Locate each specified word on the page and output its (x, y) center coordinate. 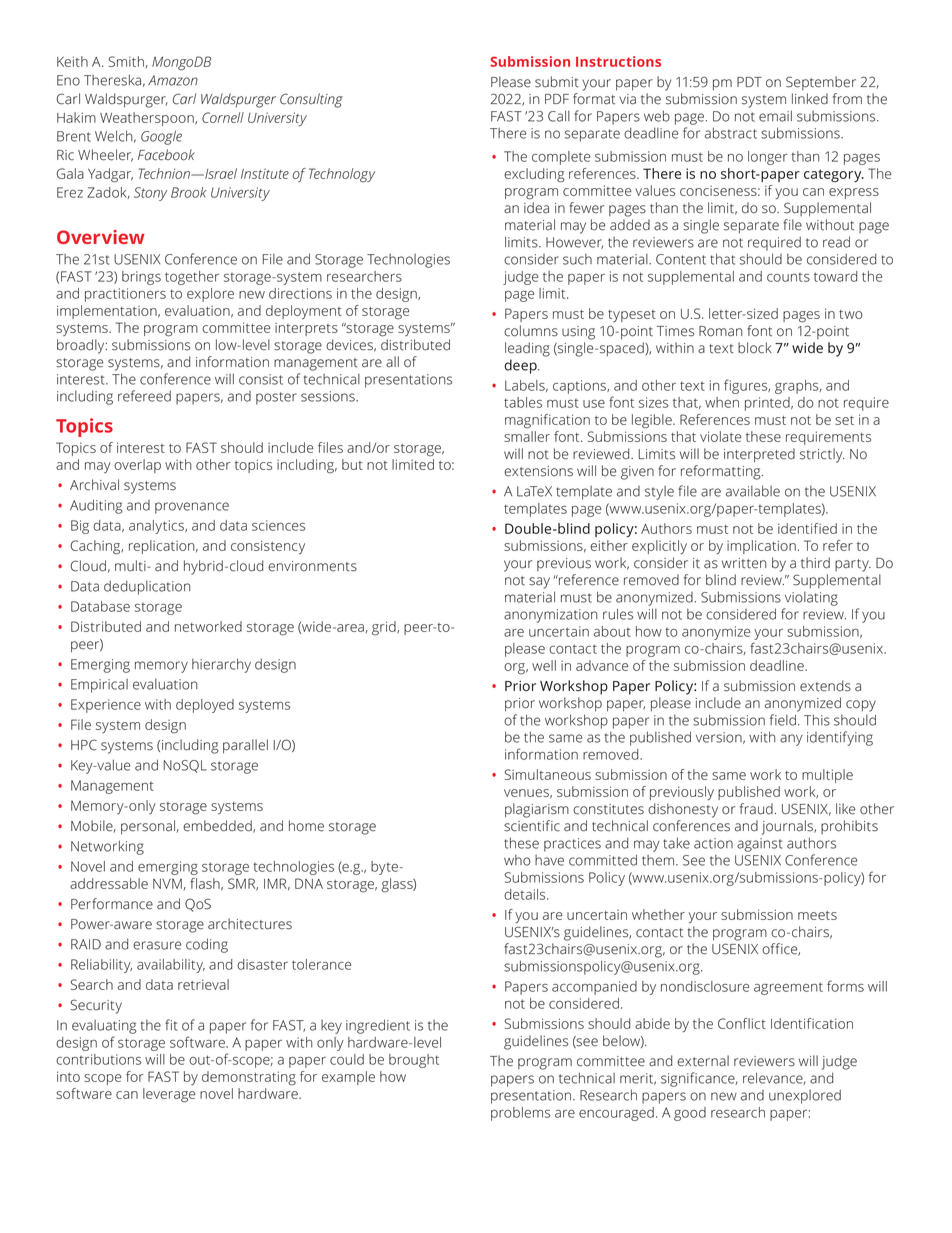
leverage (169, 1095)
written (744, 563)
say (539, 583)
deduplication (147, 587)
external (703, 1061)
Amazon (173, 80)
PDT (749, 82)
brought (414, 1061)
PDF (557, 99)
